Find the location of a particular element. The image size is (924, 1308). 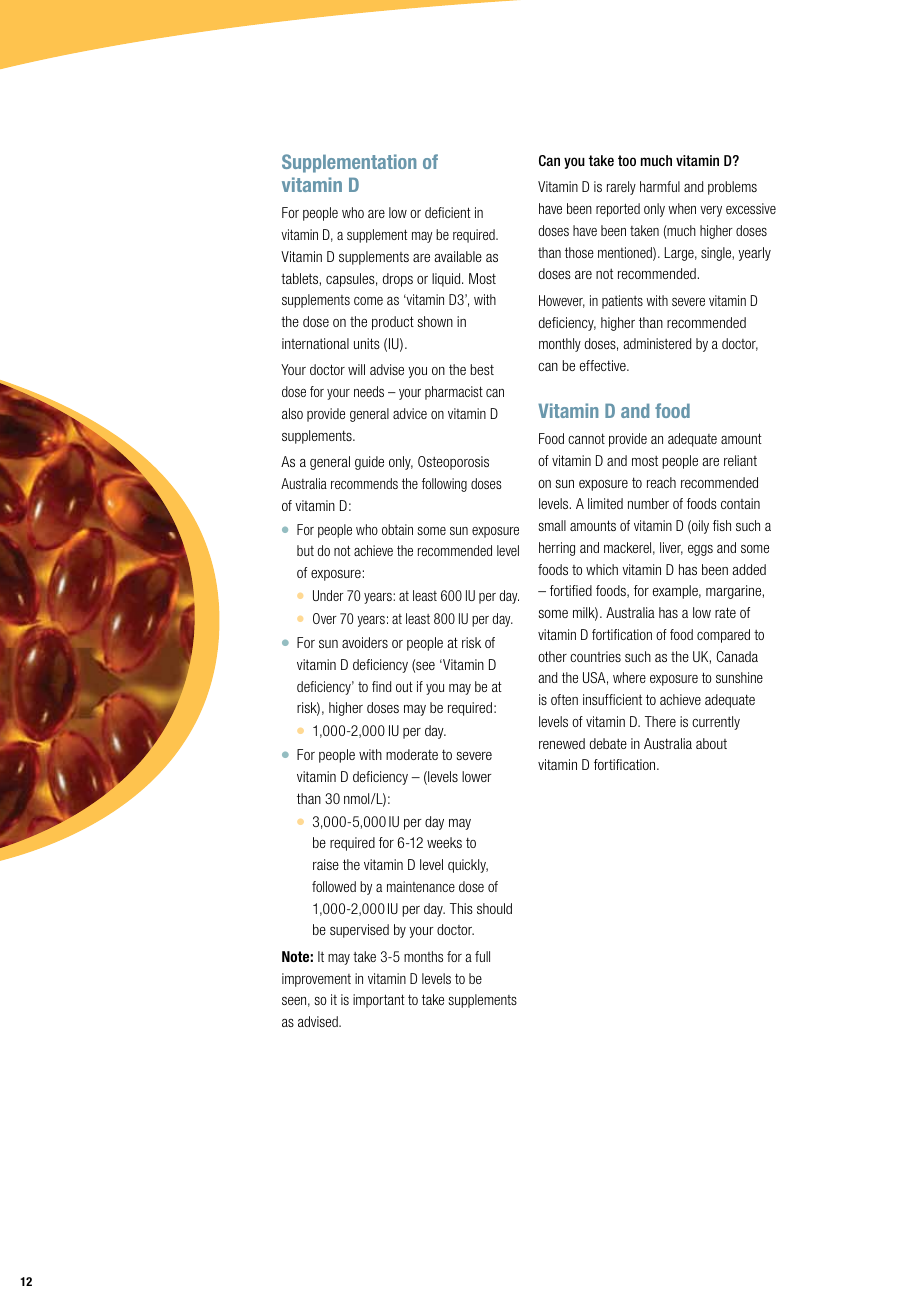

when is located at coordinates (682, 208).
